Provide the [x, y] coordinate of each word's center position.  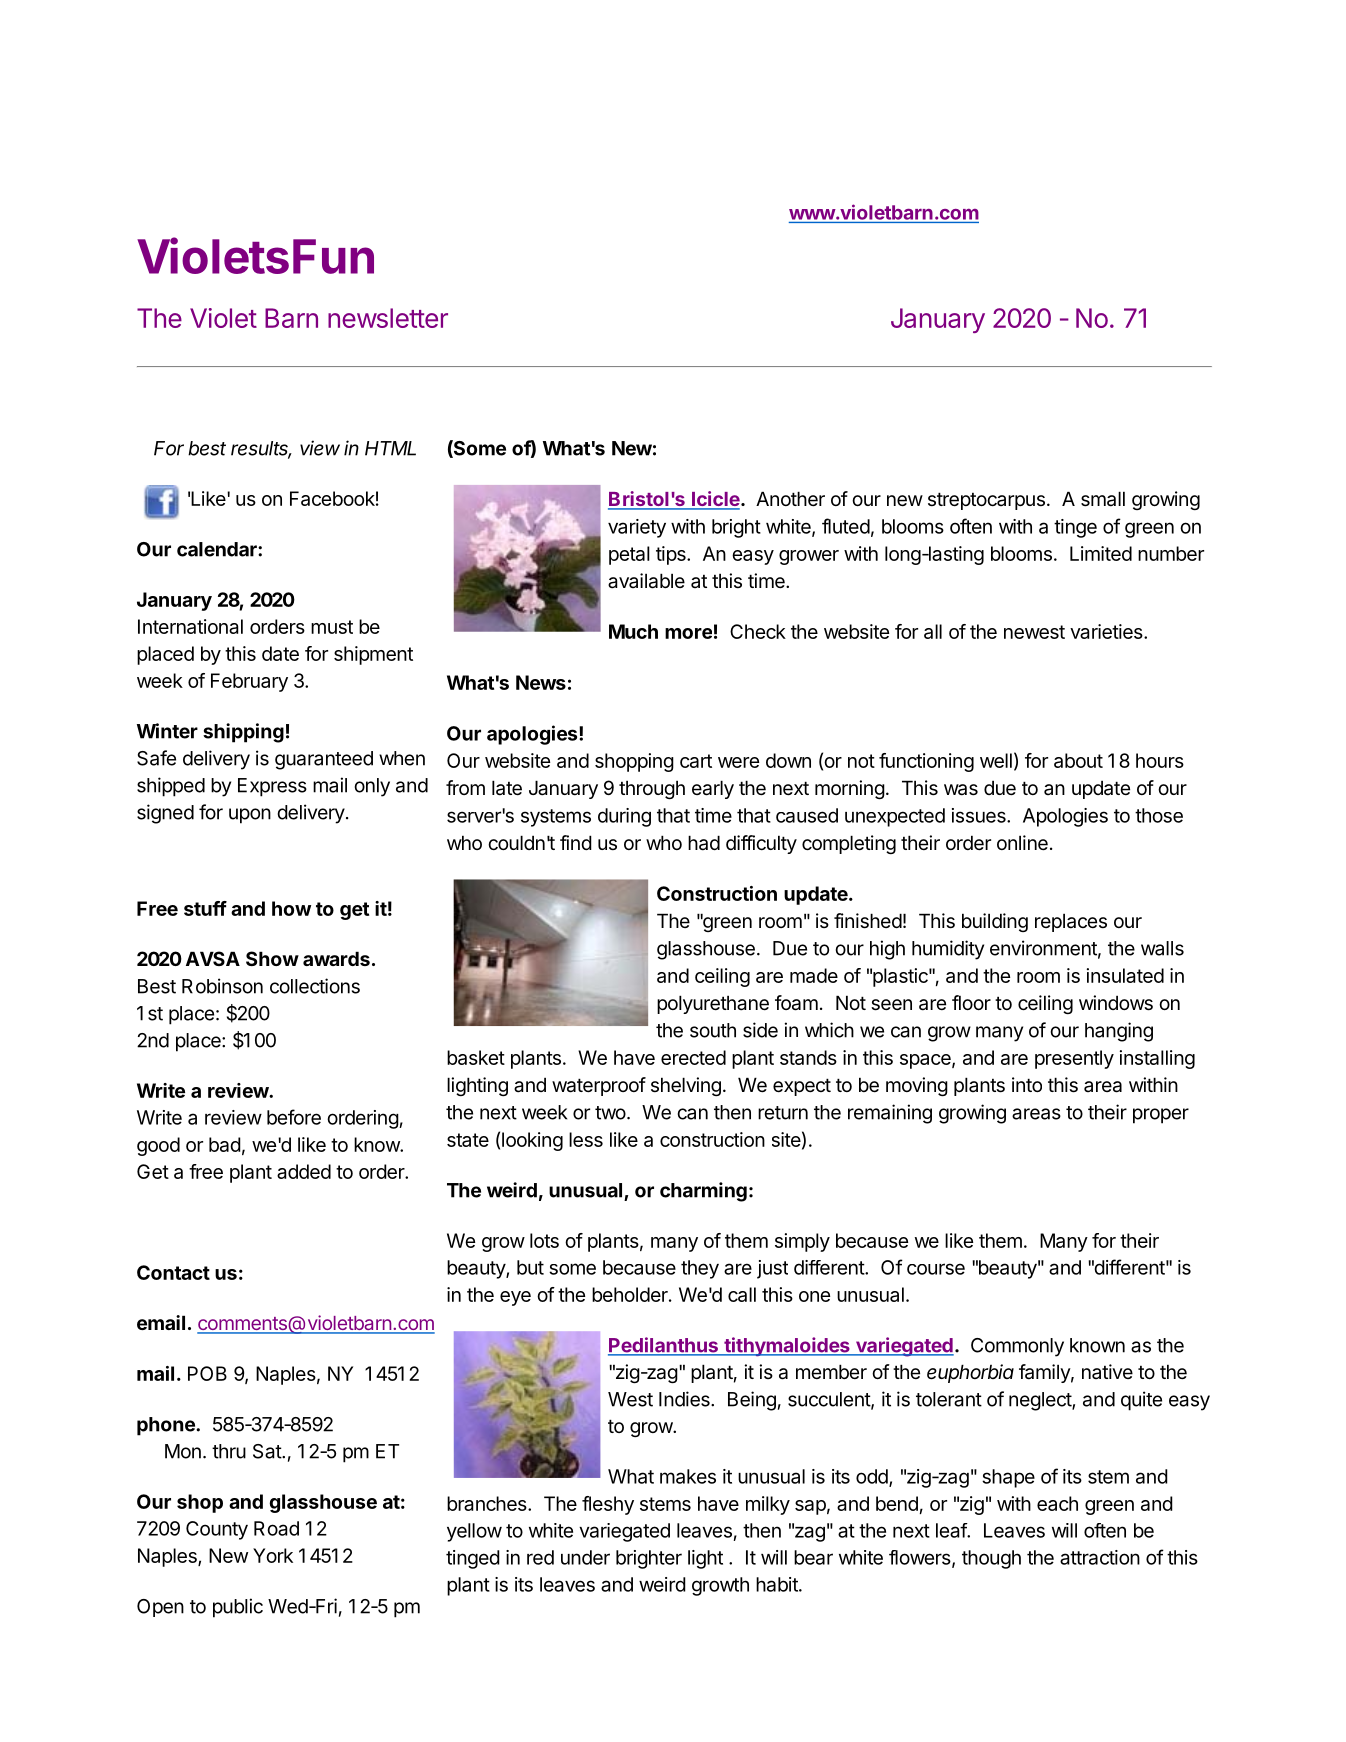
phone [167, 1426]
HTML [390, 448]
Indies [685, 1399]
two [610, 1113]
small [1103, 499]
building [995, 922]
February [249, 682]
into [1027, 1084]
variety [637, 528]
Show [272, 958]
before [294, 1117]
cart [696, 761]
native [1107, 1371]
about [1078, 760]
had [704, 843]
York [273, 1555]
